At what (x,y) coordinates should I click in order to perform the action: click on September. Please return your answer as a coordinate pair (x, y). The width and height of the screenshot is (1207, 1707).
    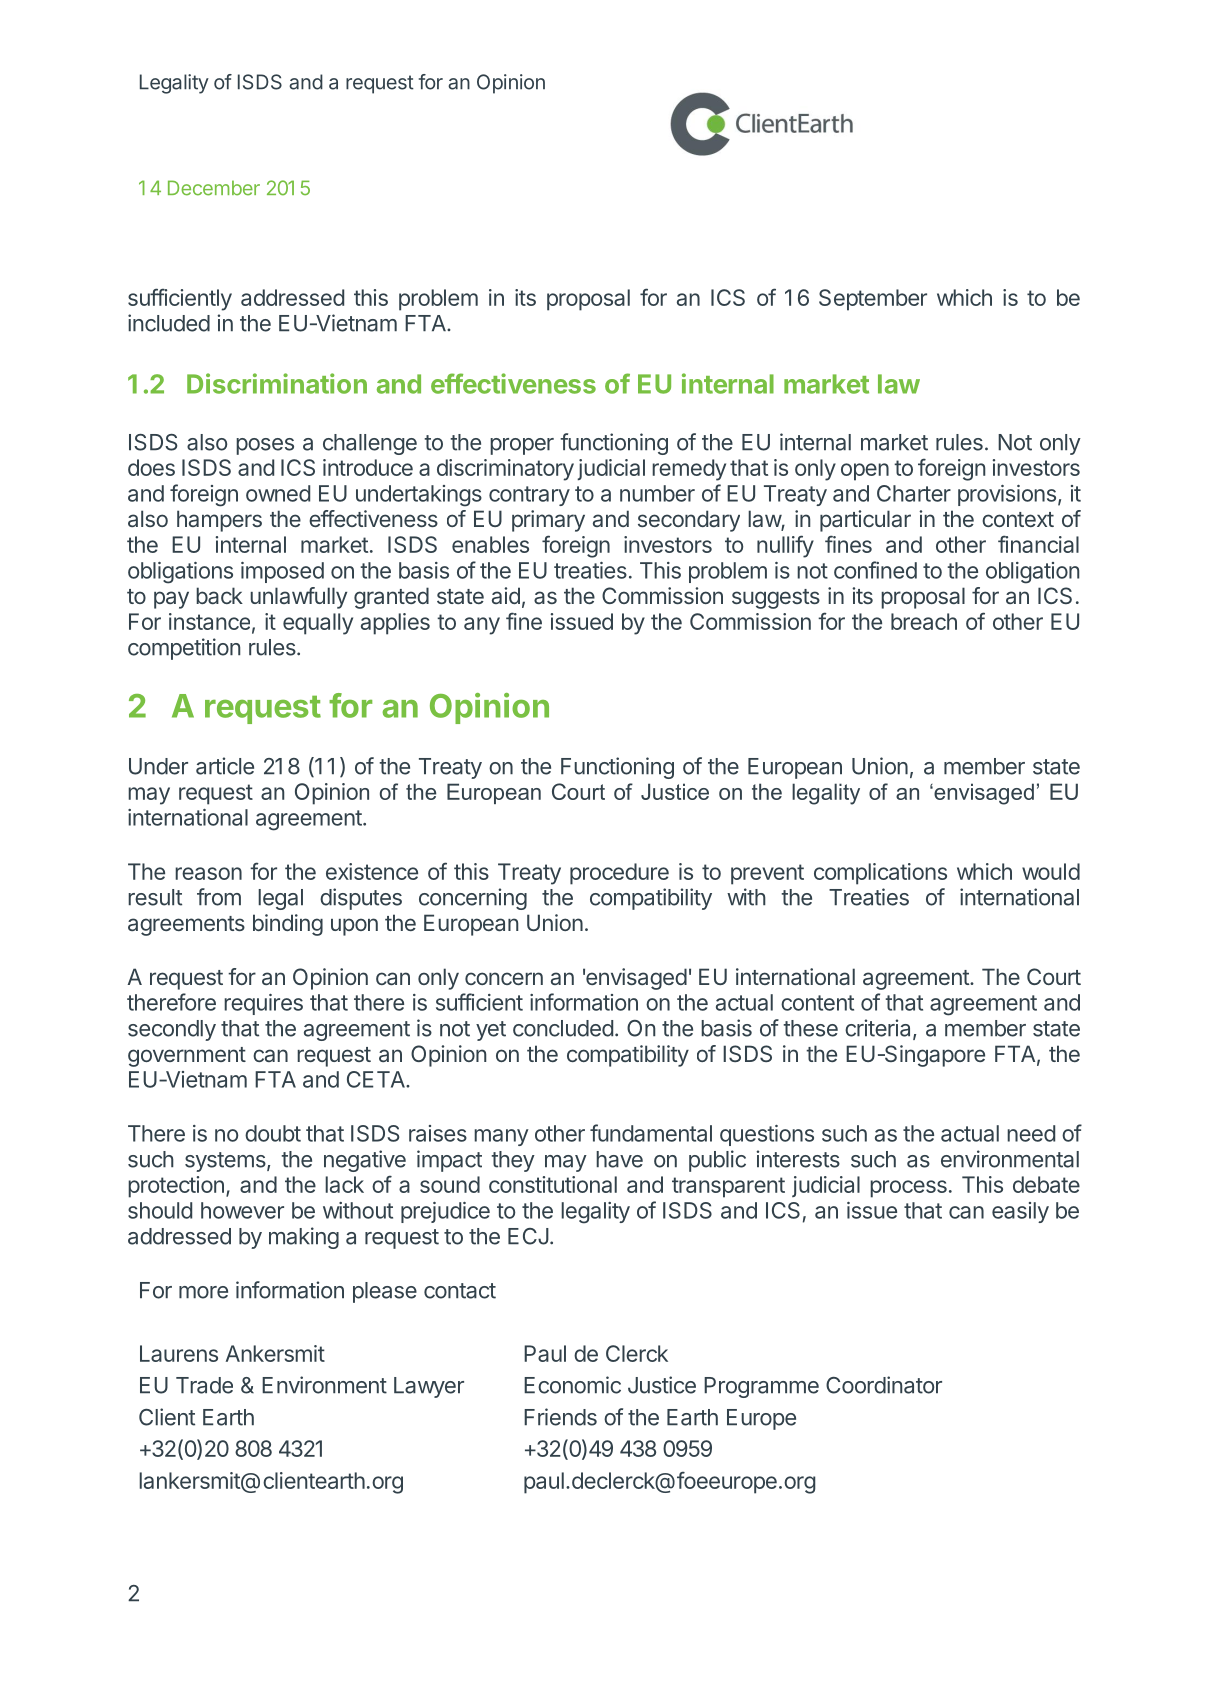
    Looking at the image, I should click on (873, 300).
